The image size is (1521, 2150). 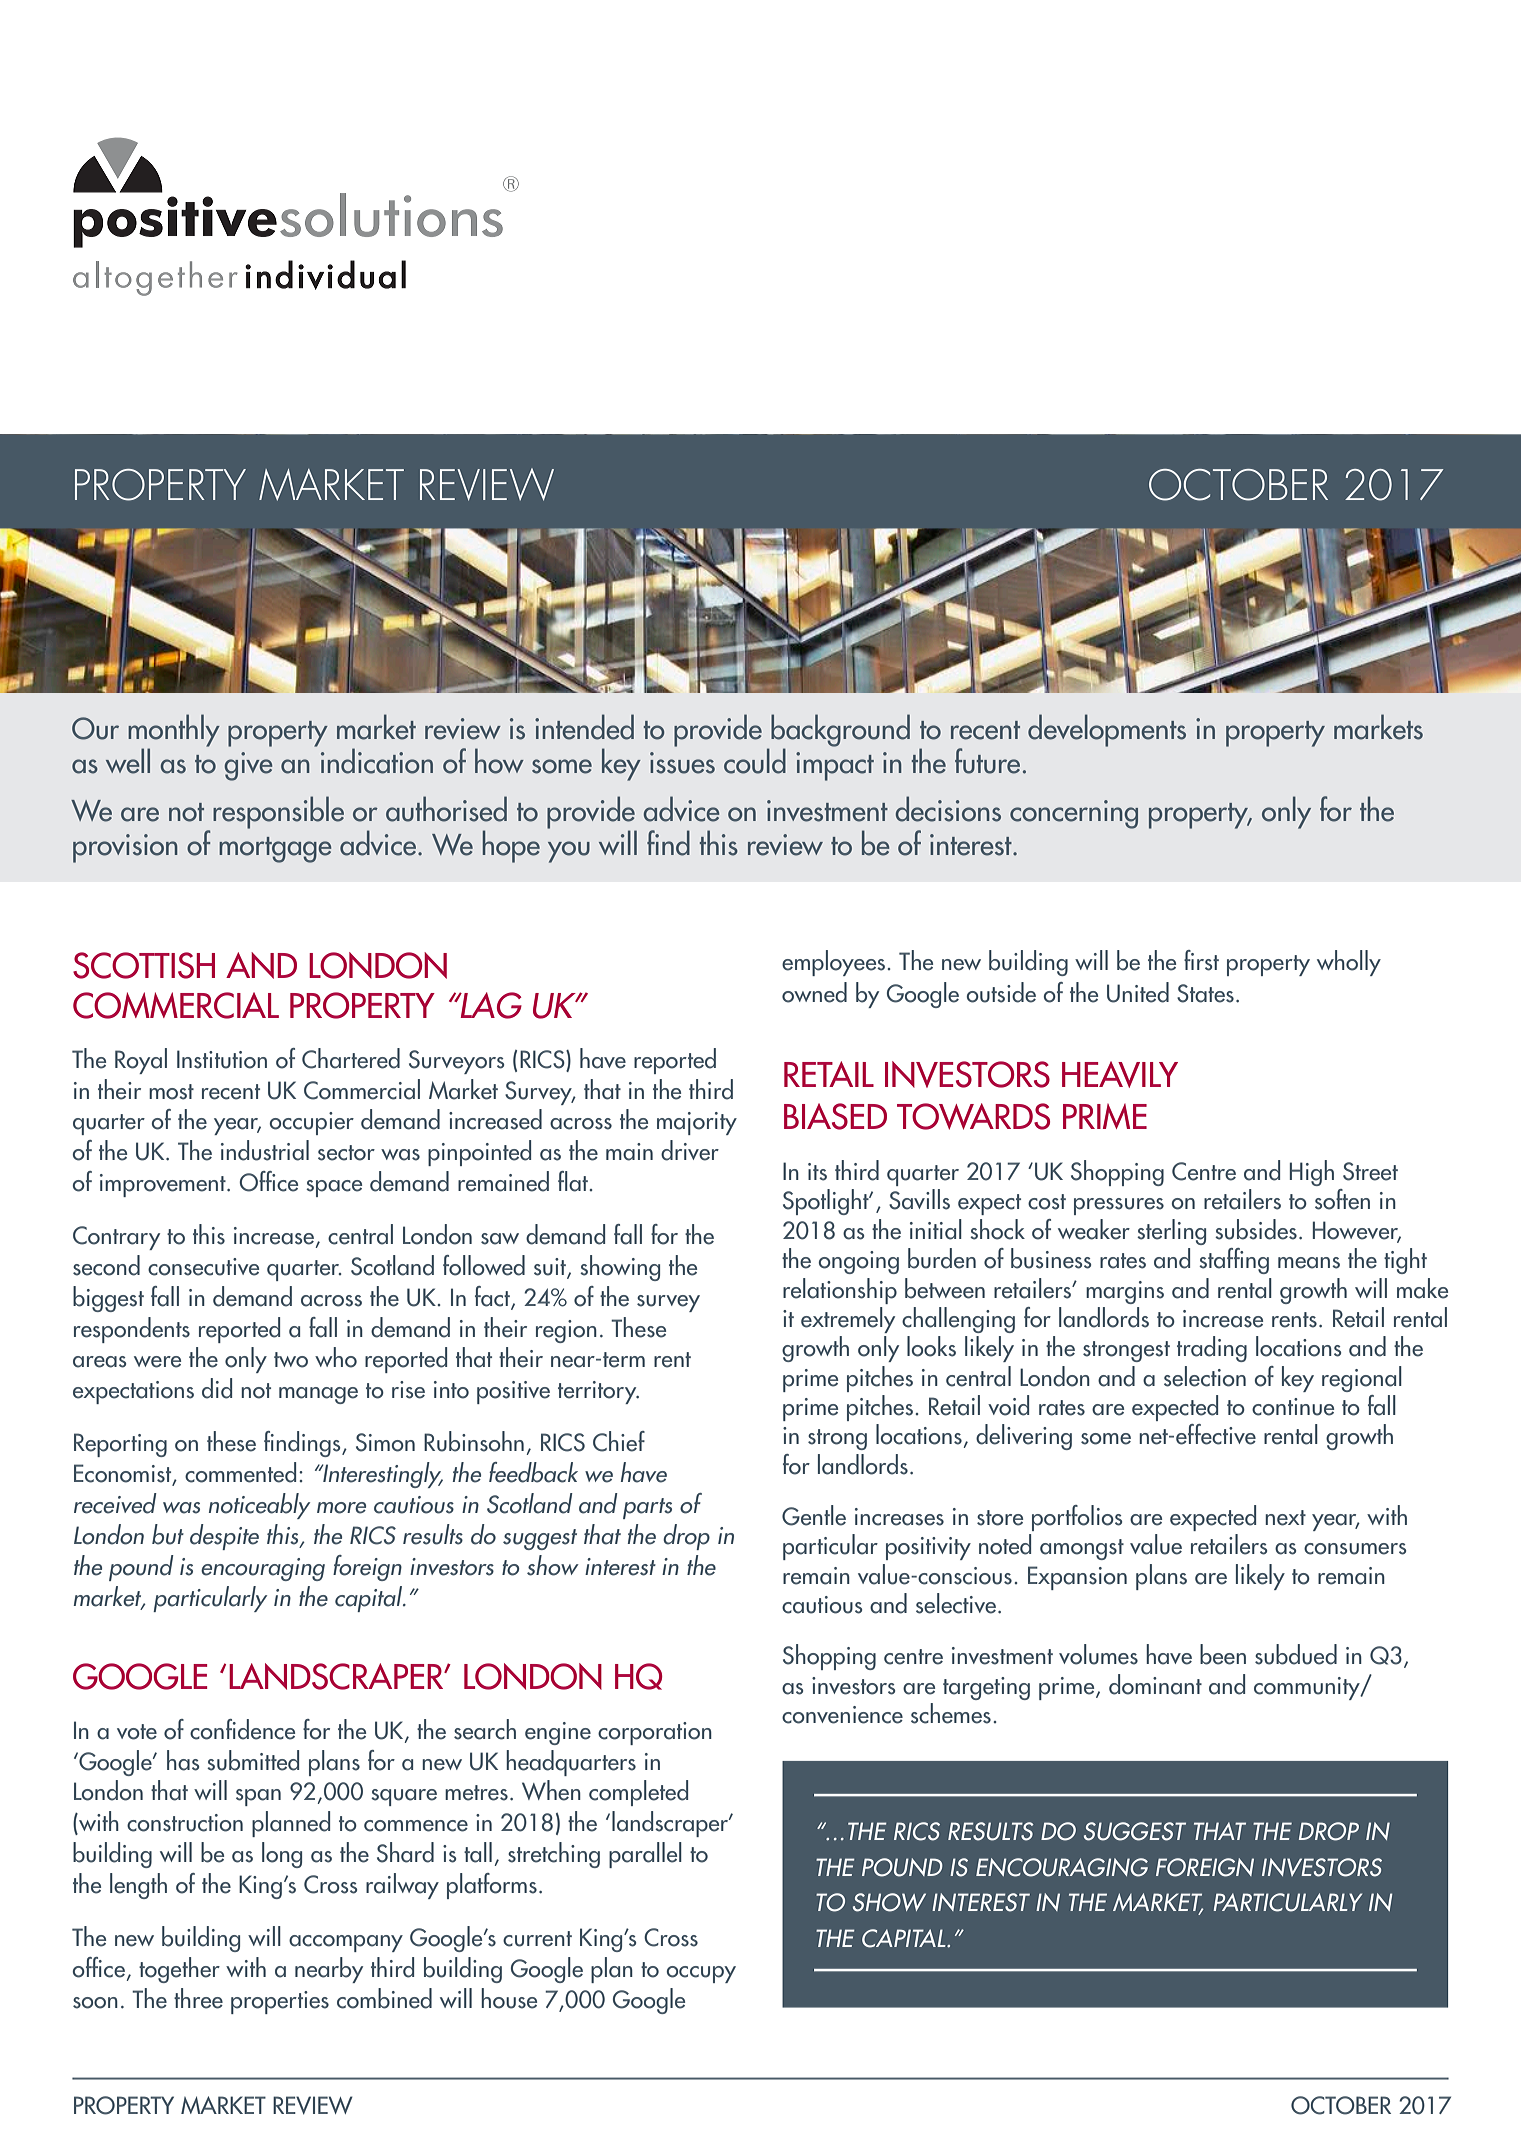 I want to click on trading, so click(x=1212, y=1349).
